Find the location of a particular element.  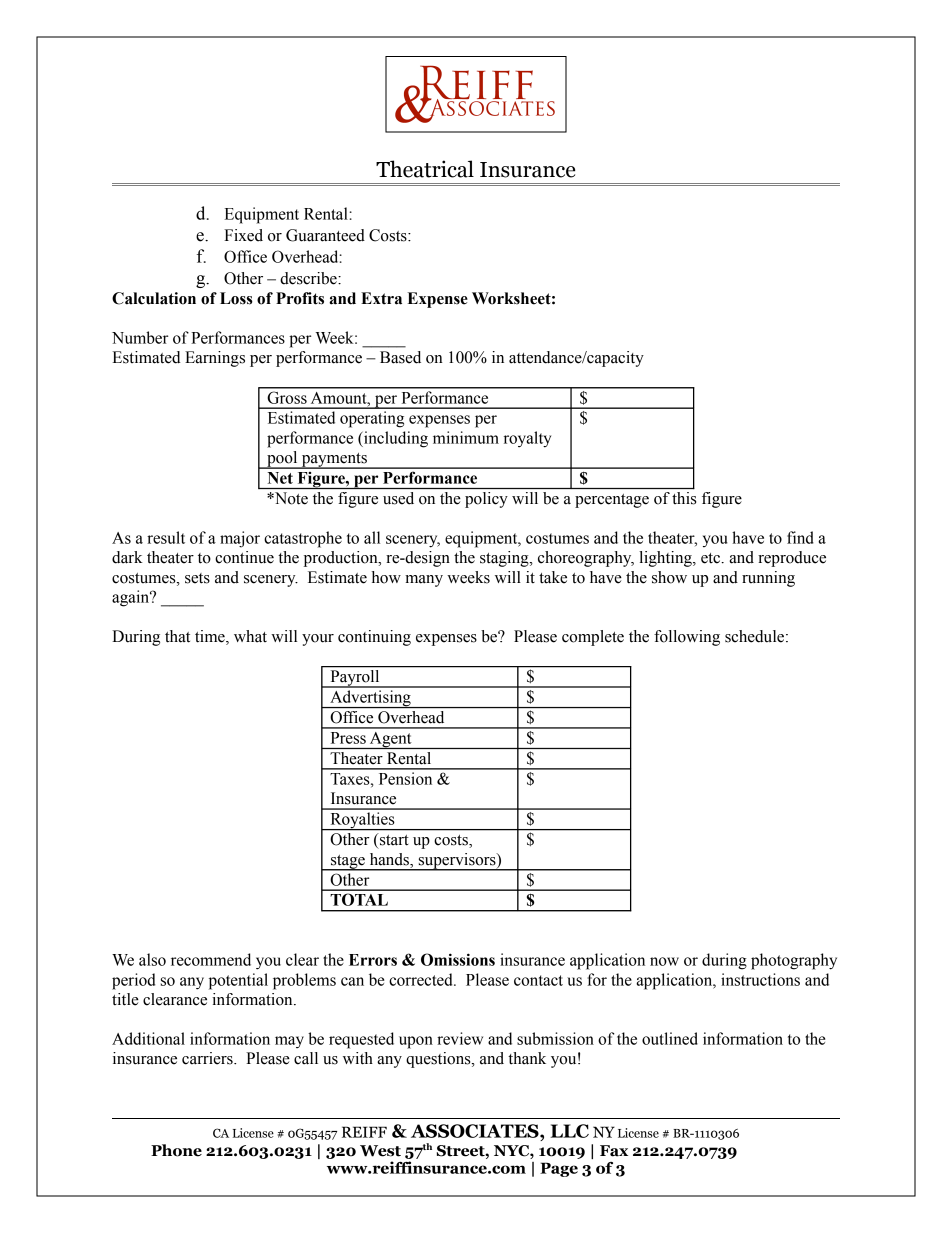

Phone is located at coordinates (176, 1150).
